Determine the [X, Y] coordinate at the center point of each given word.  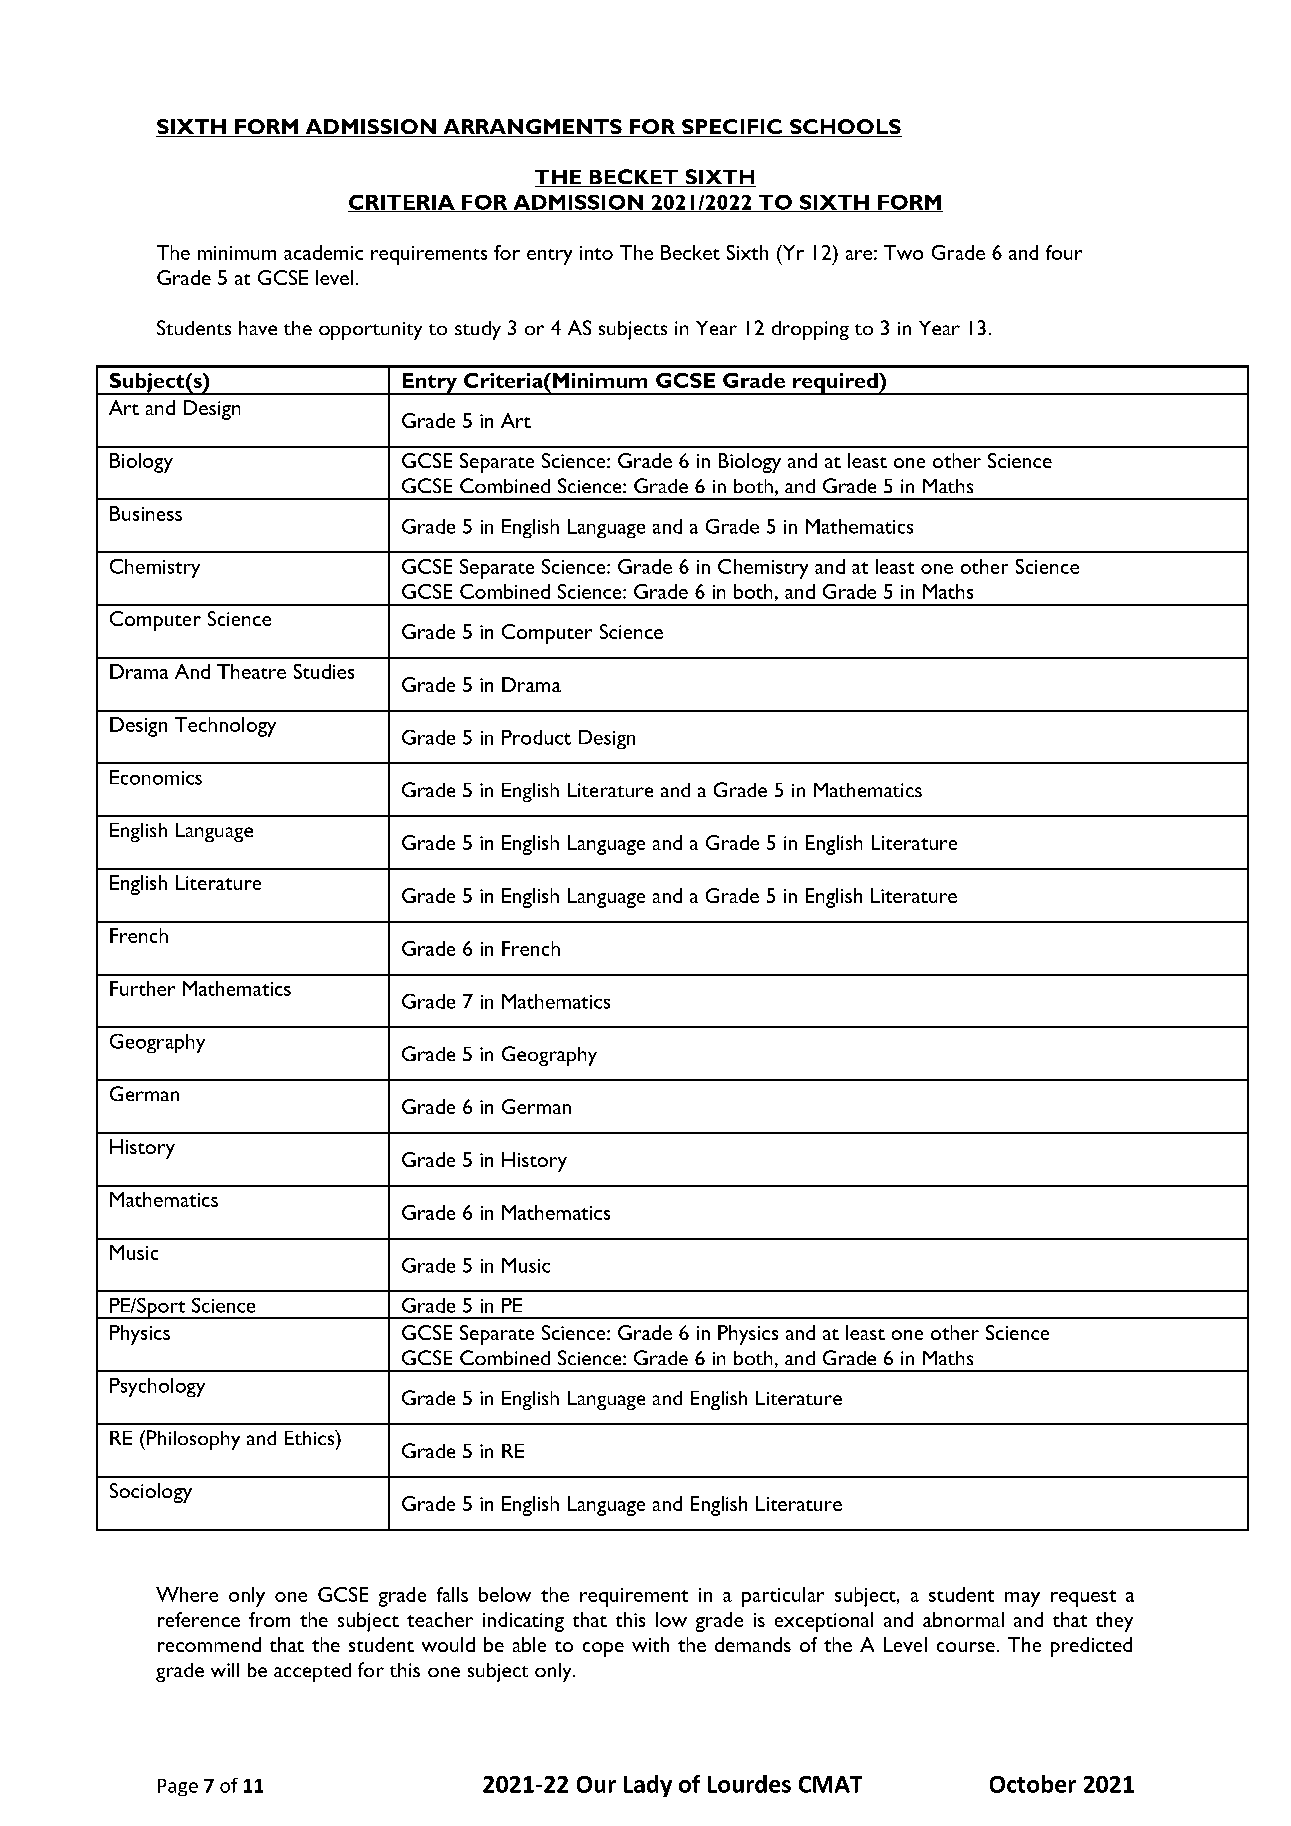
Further [142, 988]
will [225, 1670]
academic [323, 252]
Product [536, 737]
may [1022, 1599]
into [596, 253]
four [1064, 252]
